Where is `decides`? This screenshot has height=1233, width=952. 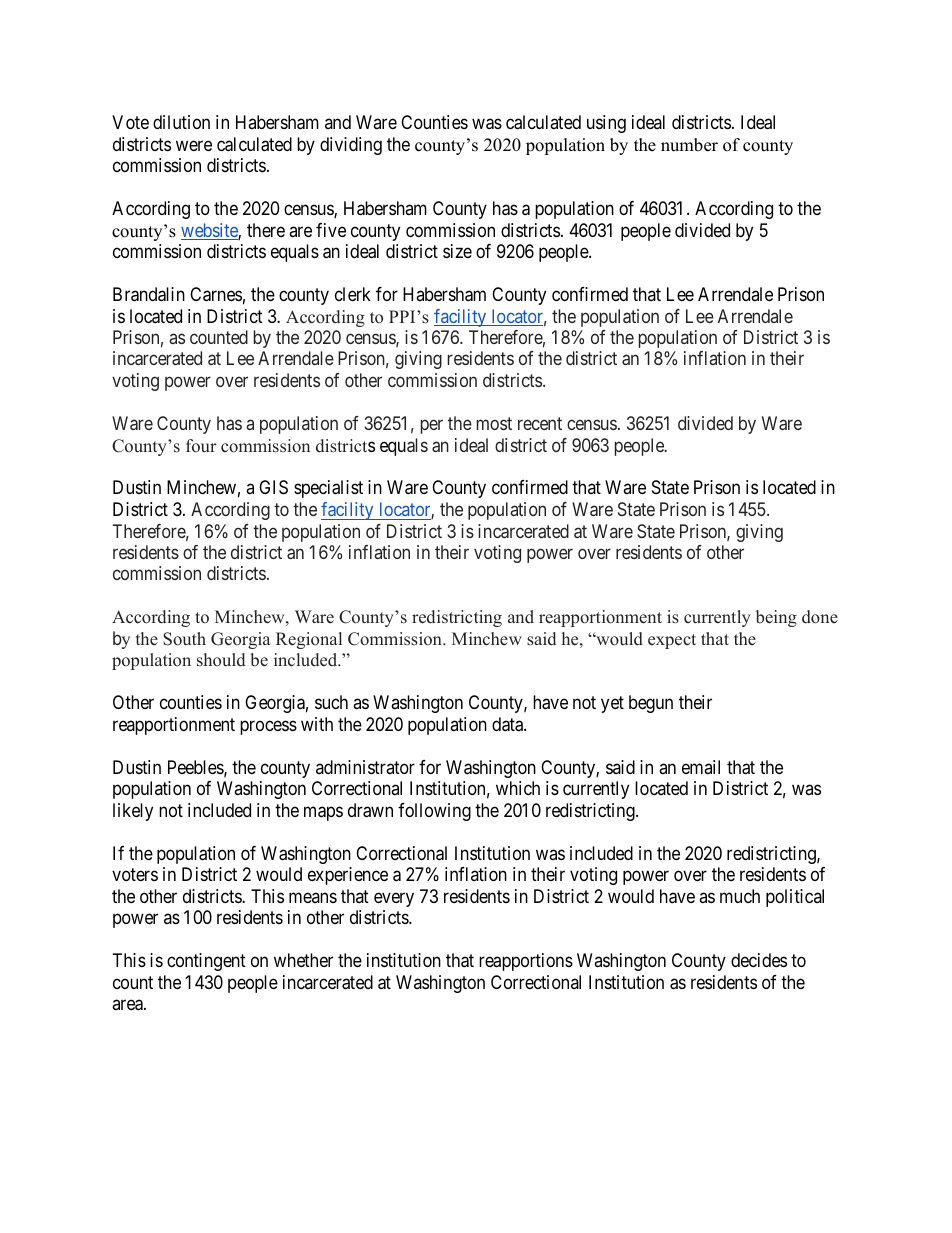
decides is located at coordinates (759, 960).
